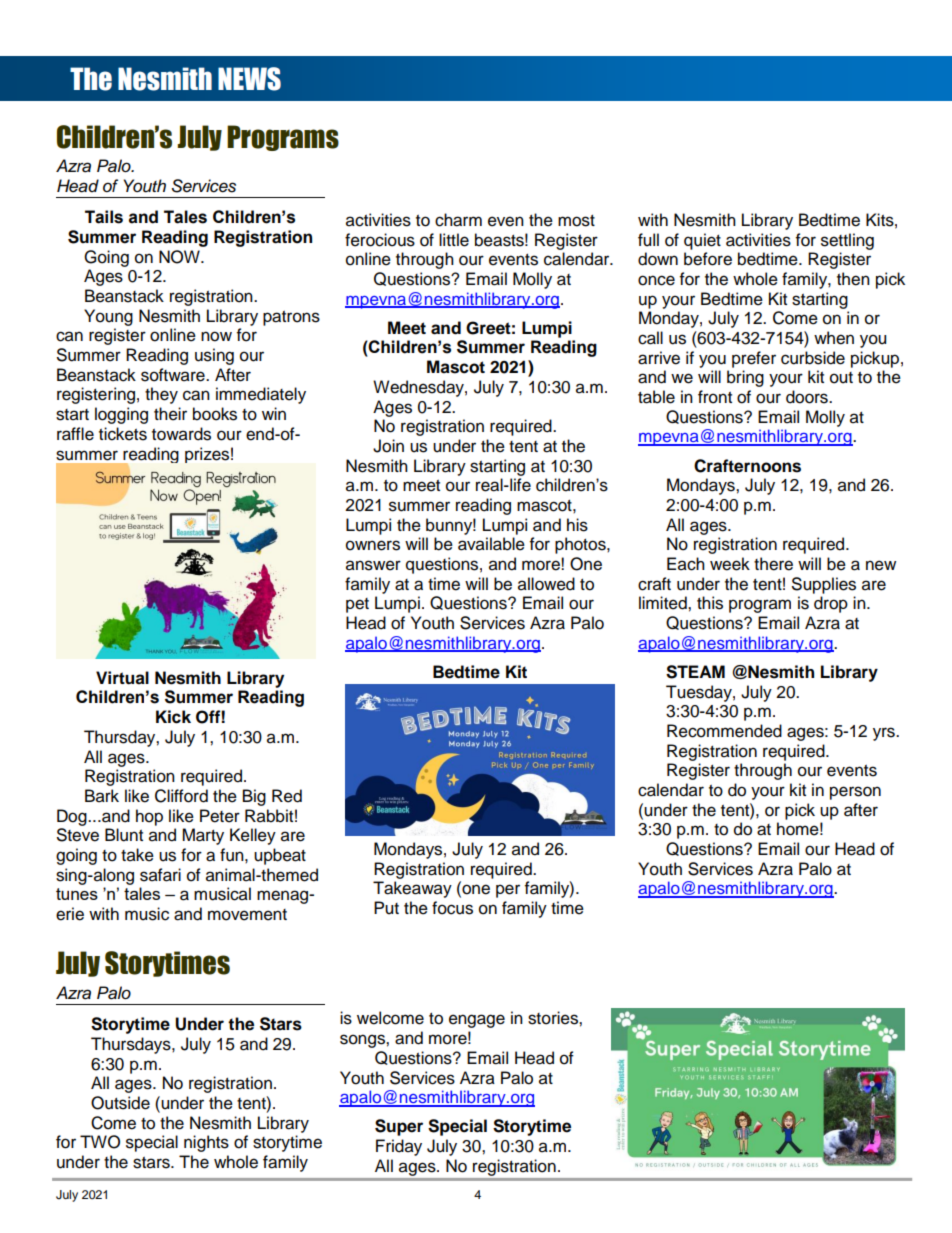 The height and width of the screenshot is (1233, 952). Describe the element at coordinates (546, 584) in the screenshot. I see `allowed` at that location.
